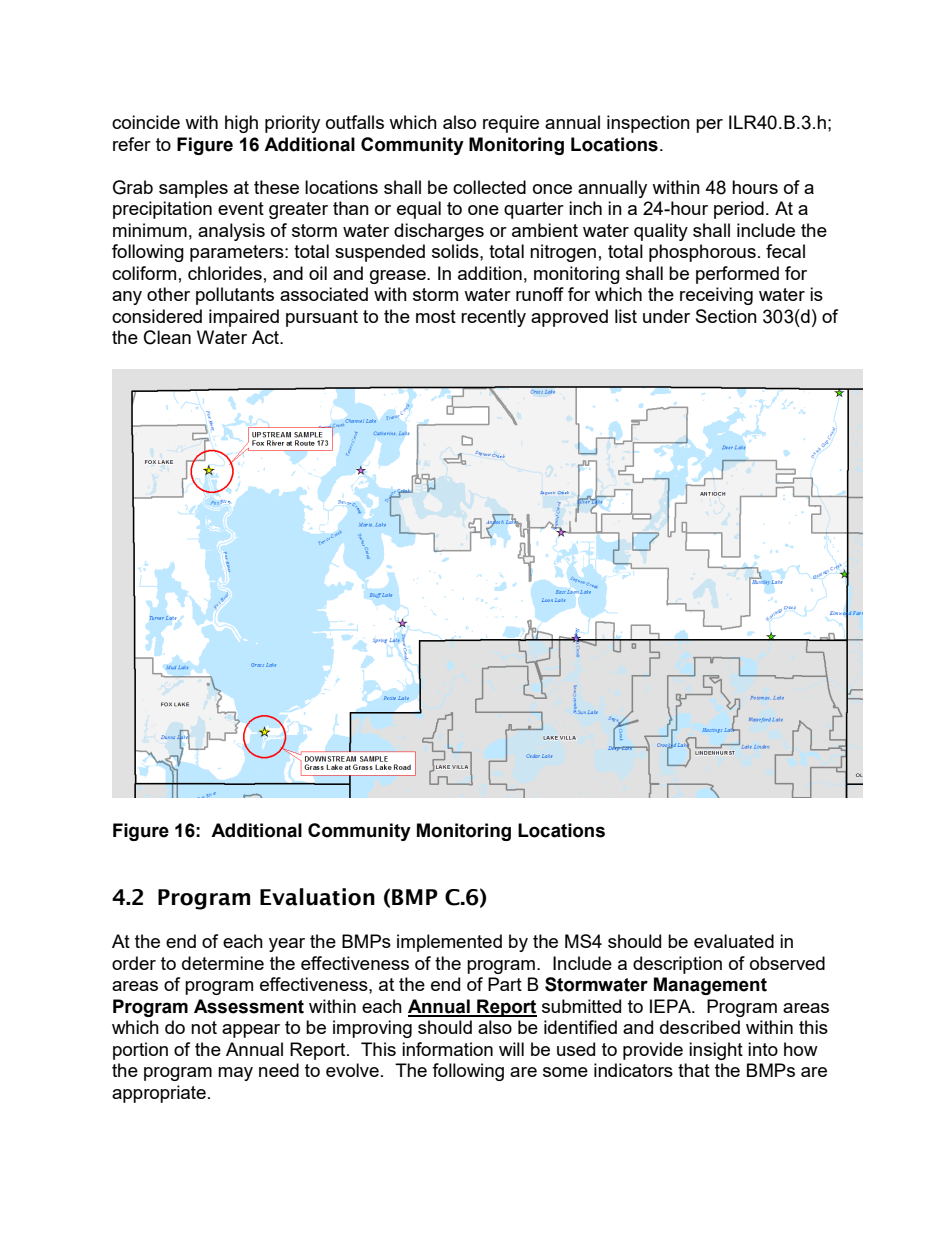 Image resolution: width=952 pixels, height=1233 pixels. What do you see at coordinates (648, 124) in the document?
I see `inspection` at bounding box center [648, 124].
